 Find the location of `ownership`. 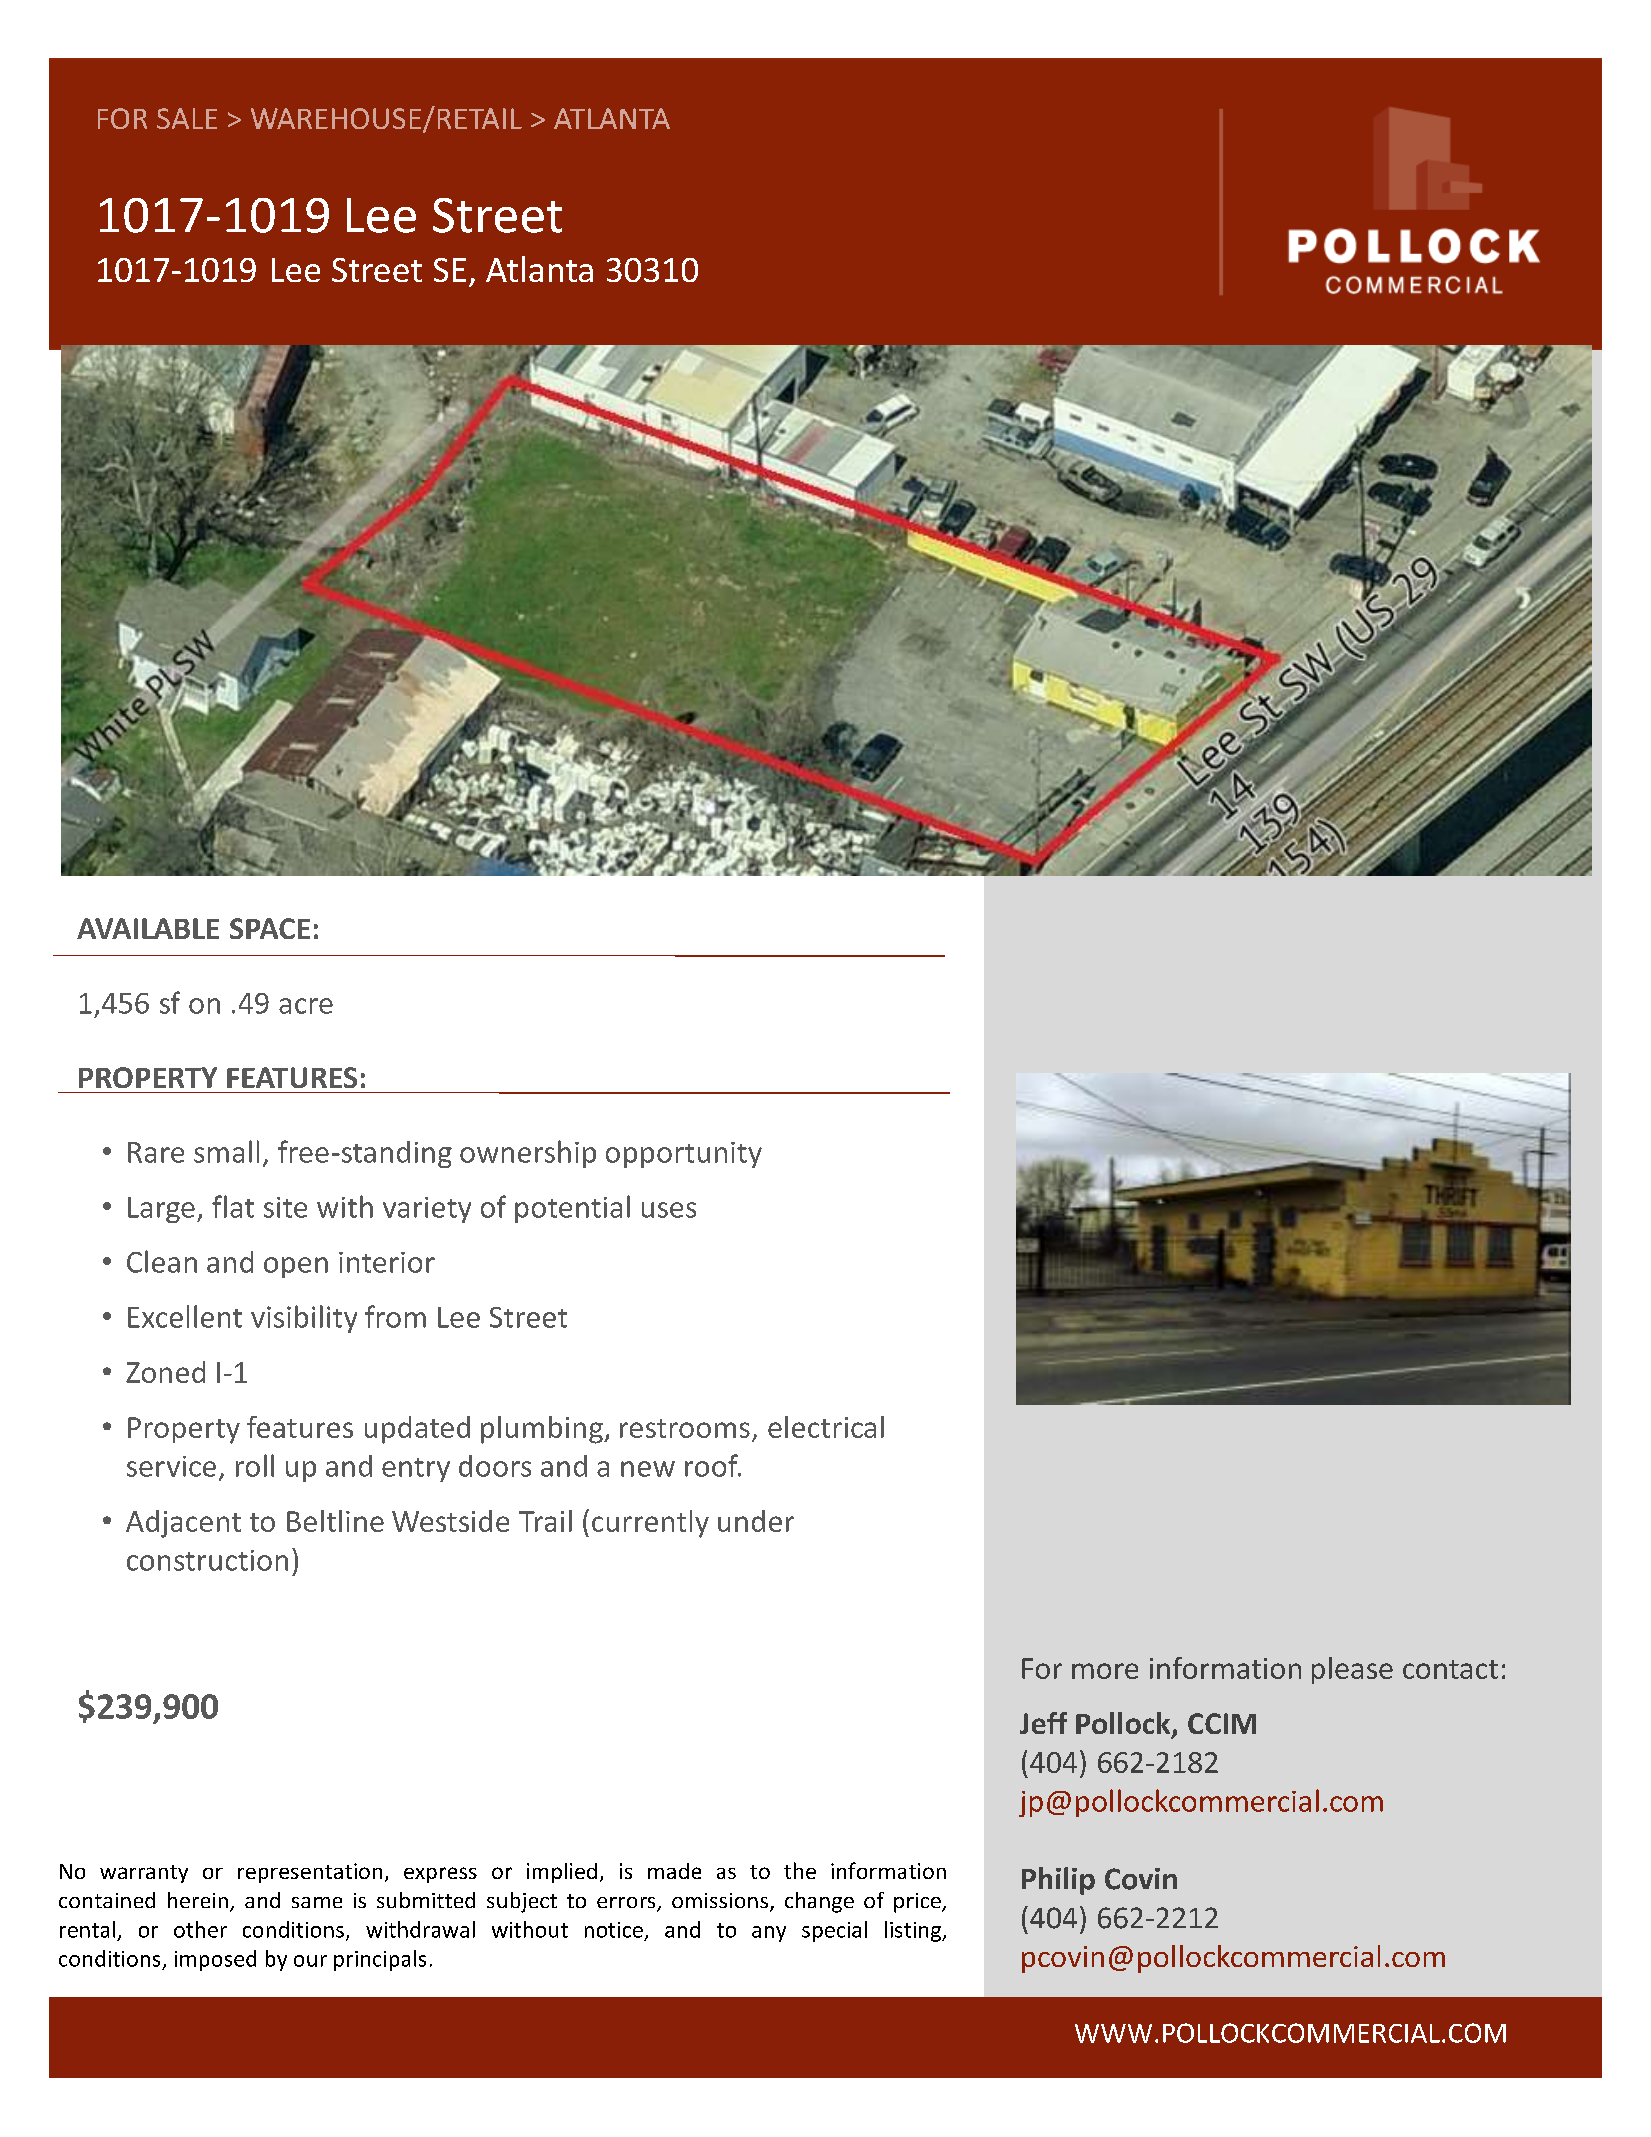

ownership is located at coordinates (528, 1154).
